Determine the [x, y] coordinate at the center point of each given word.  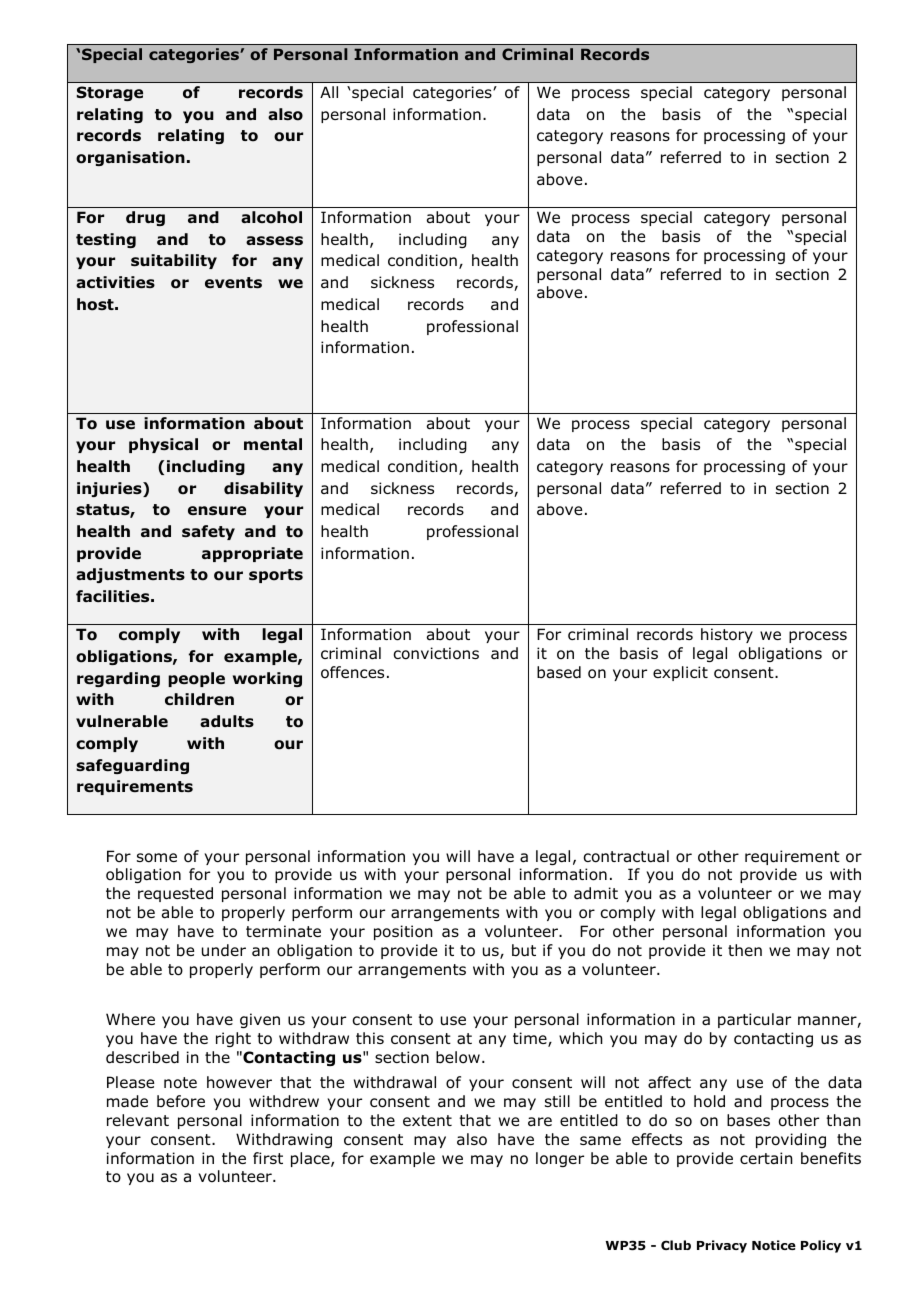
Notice [774, 1245]
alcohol [271, 217]
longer [560, 1159]
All [329, 92]
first [268, 1158]
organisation [130, 158]
